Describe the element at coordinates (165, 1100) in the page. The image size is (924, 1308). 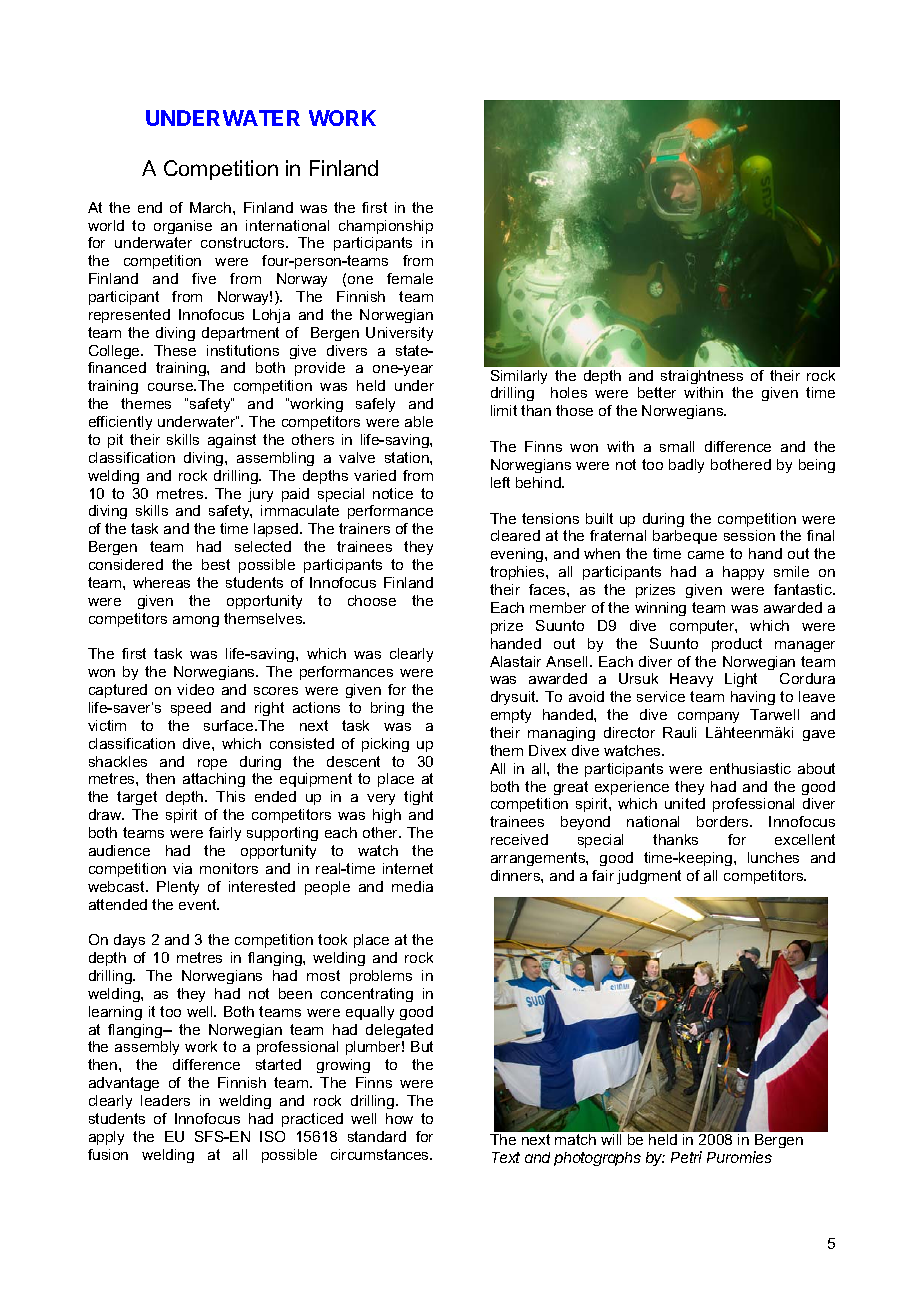
I see `leaders` at that location.
